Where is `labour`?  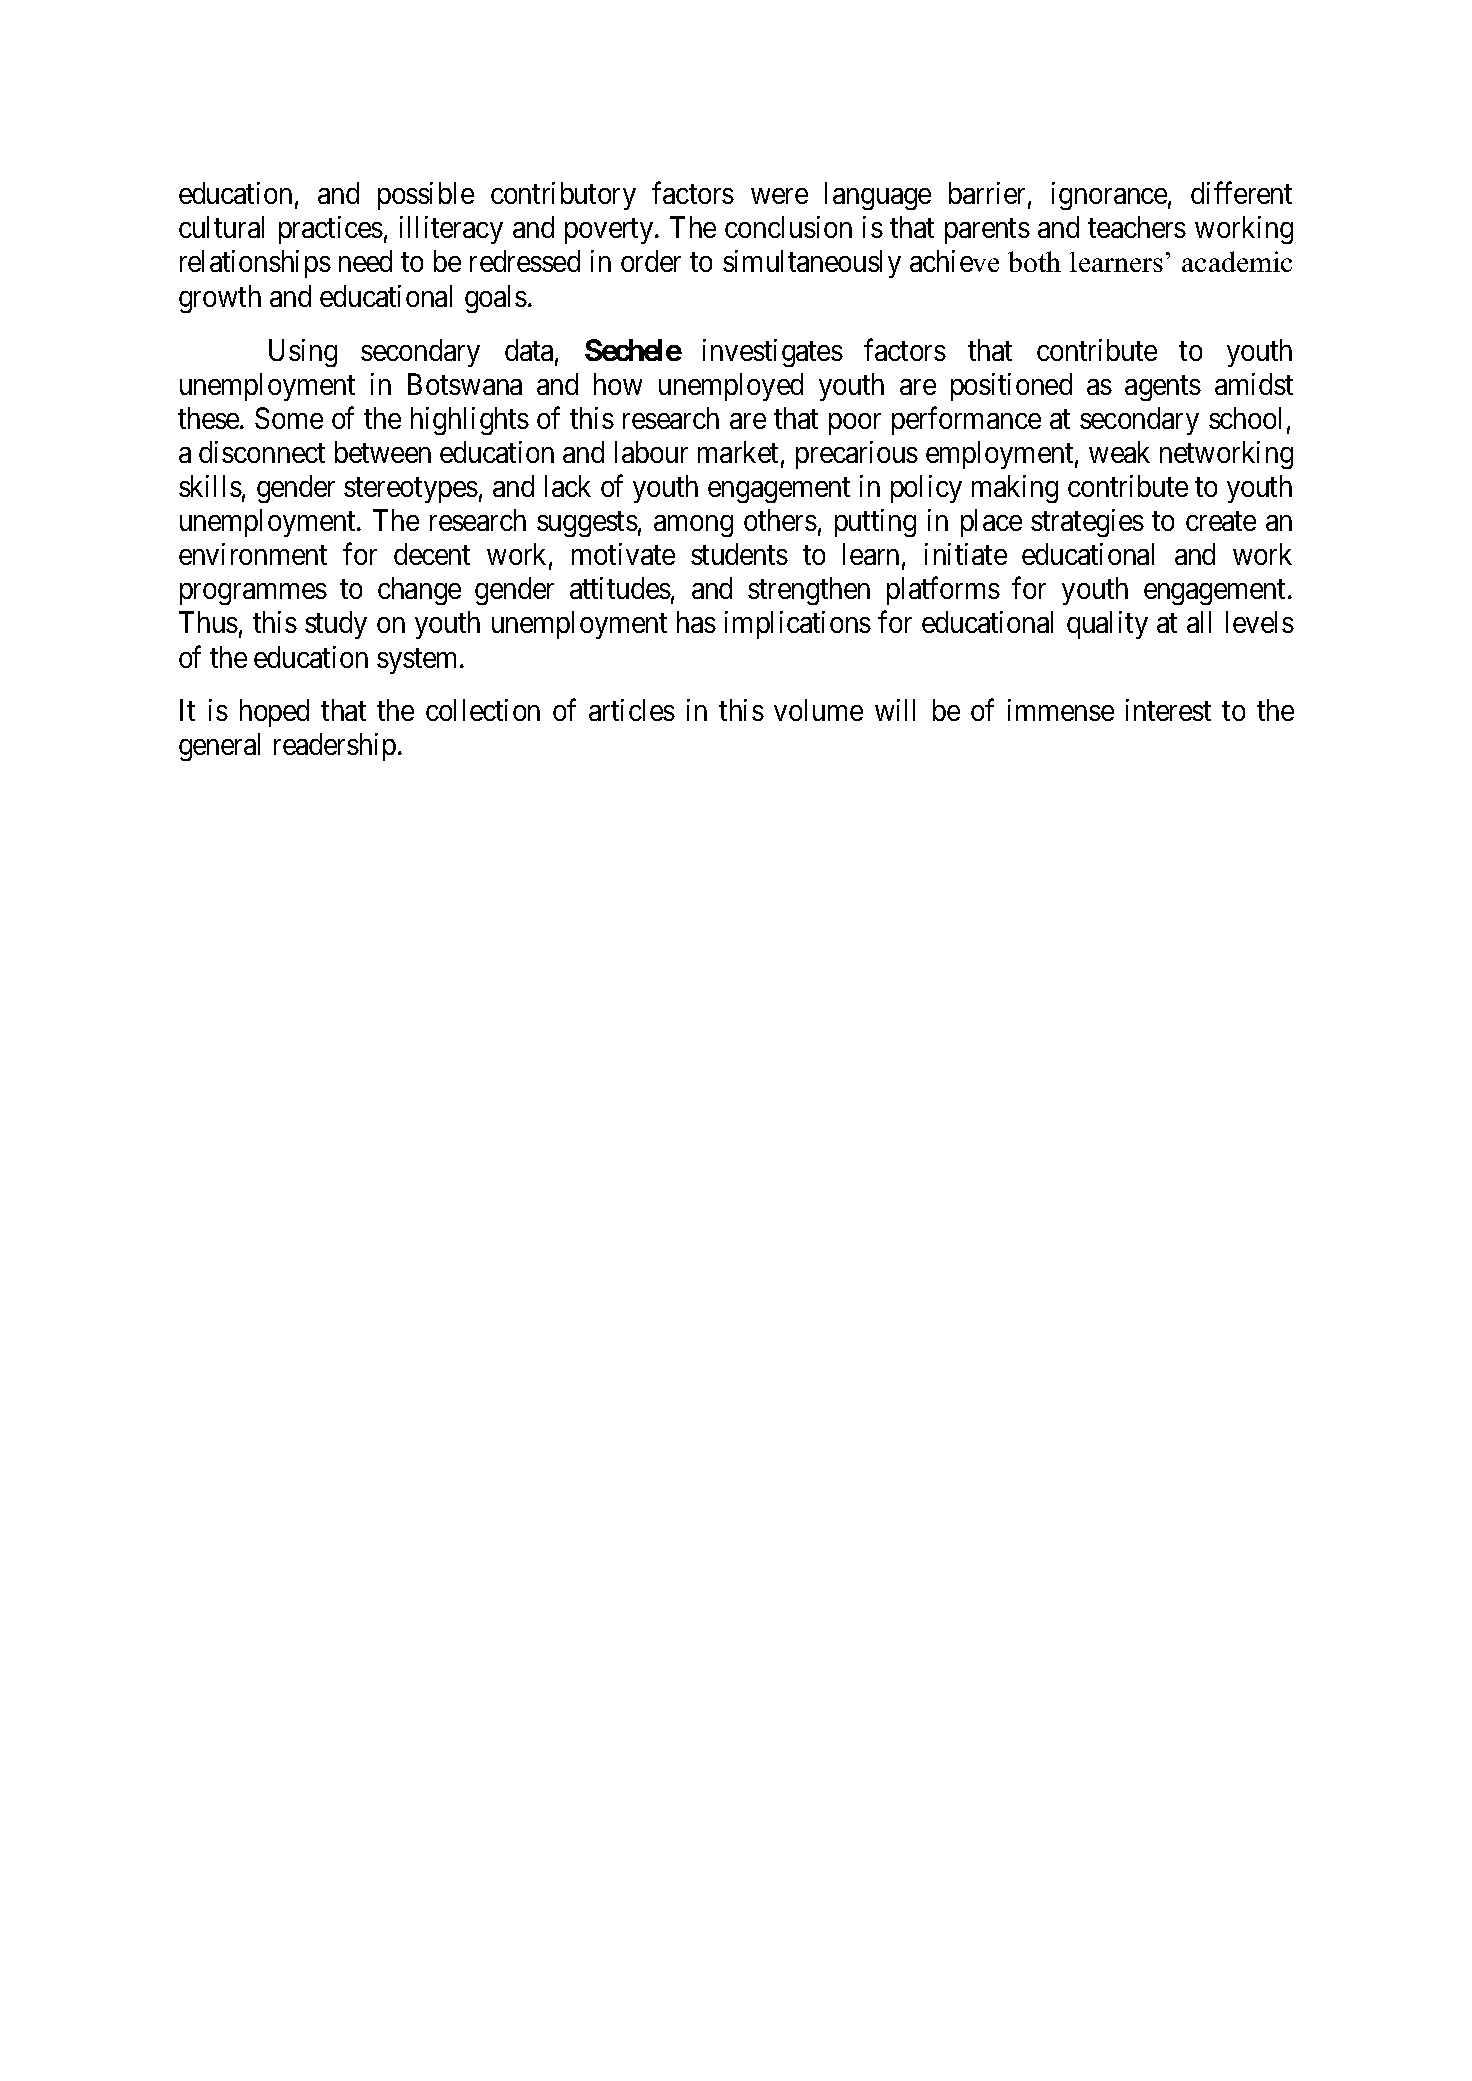 labour is located at coordinates (651, 452).
